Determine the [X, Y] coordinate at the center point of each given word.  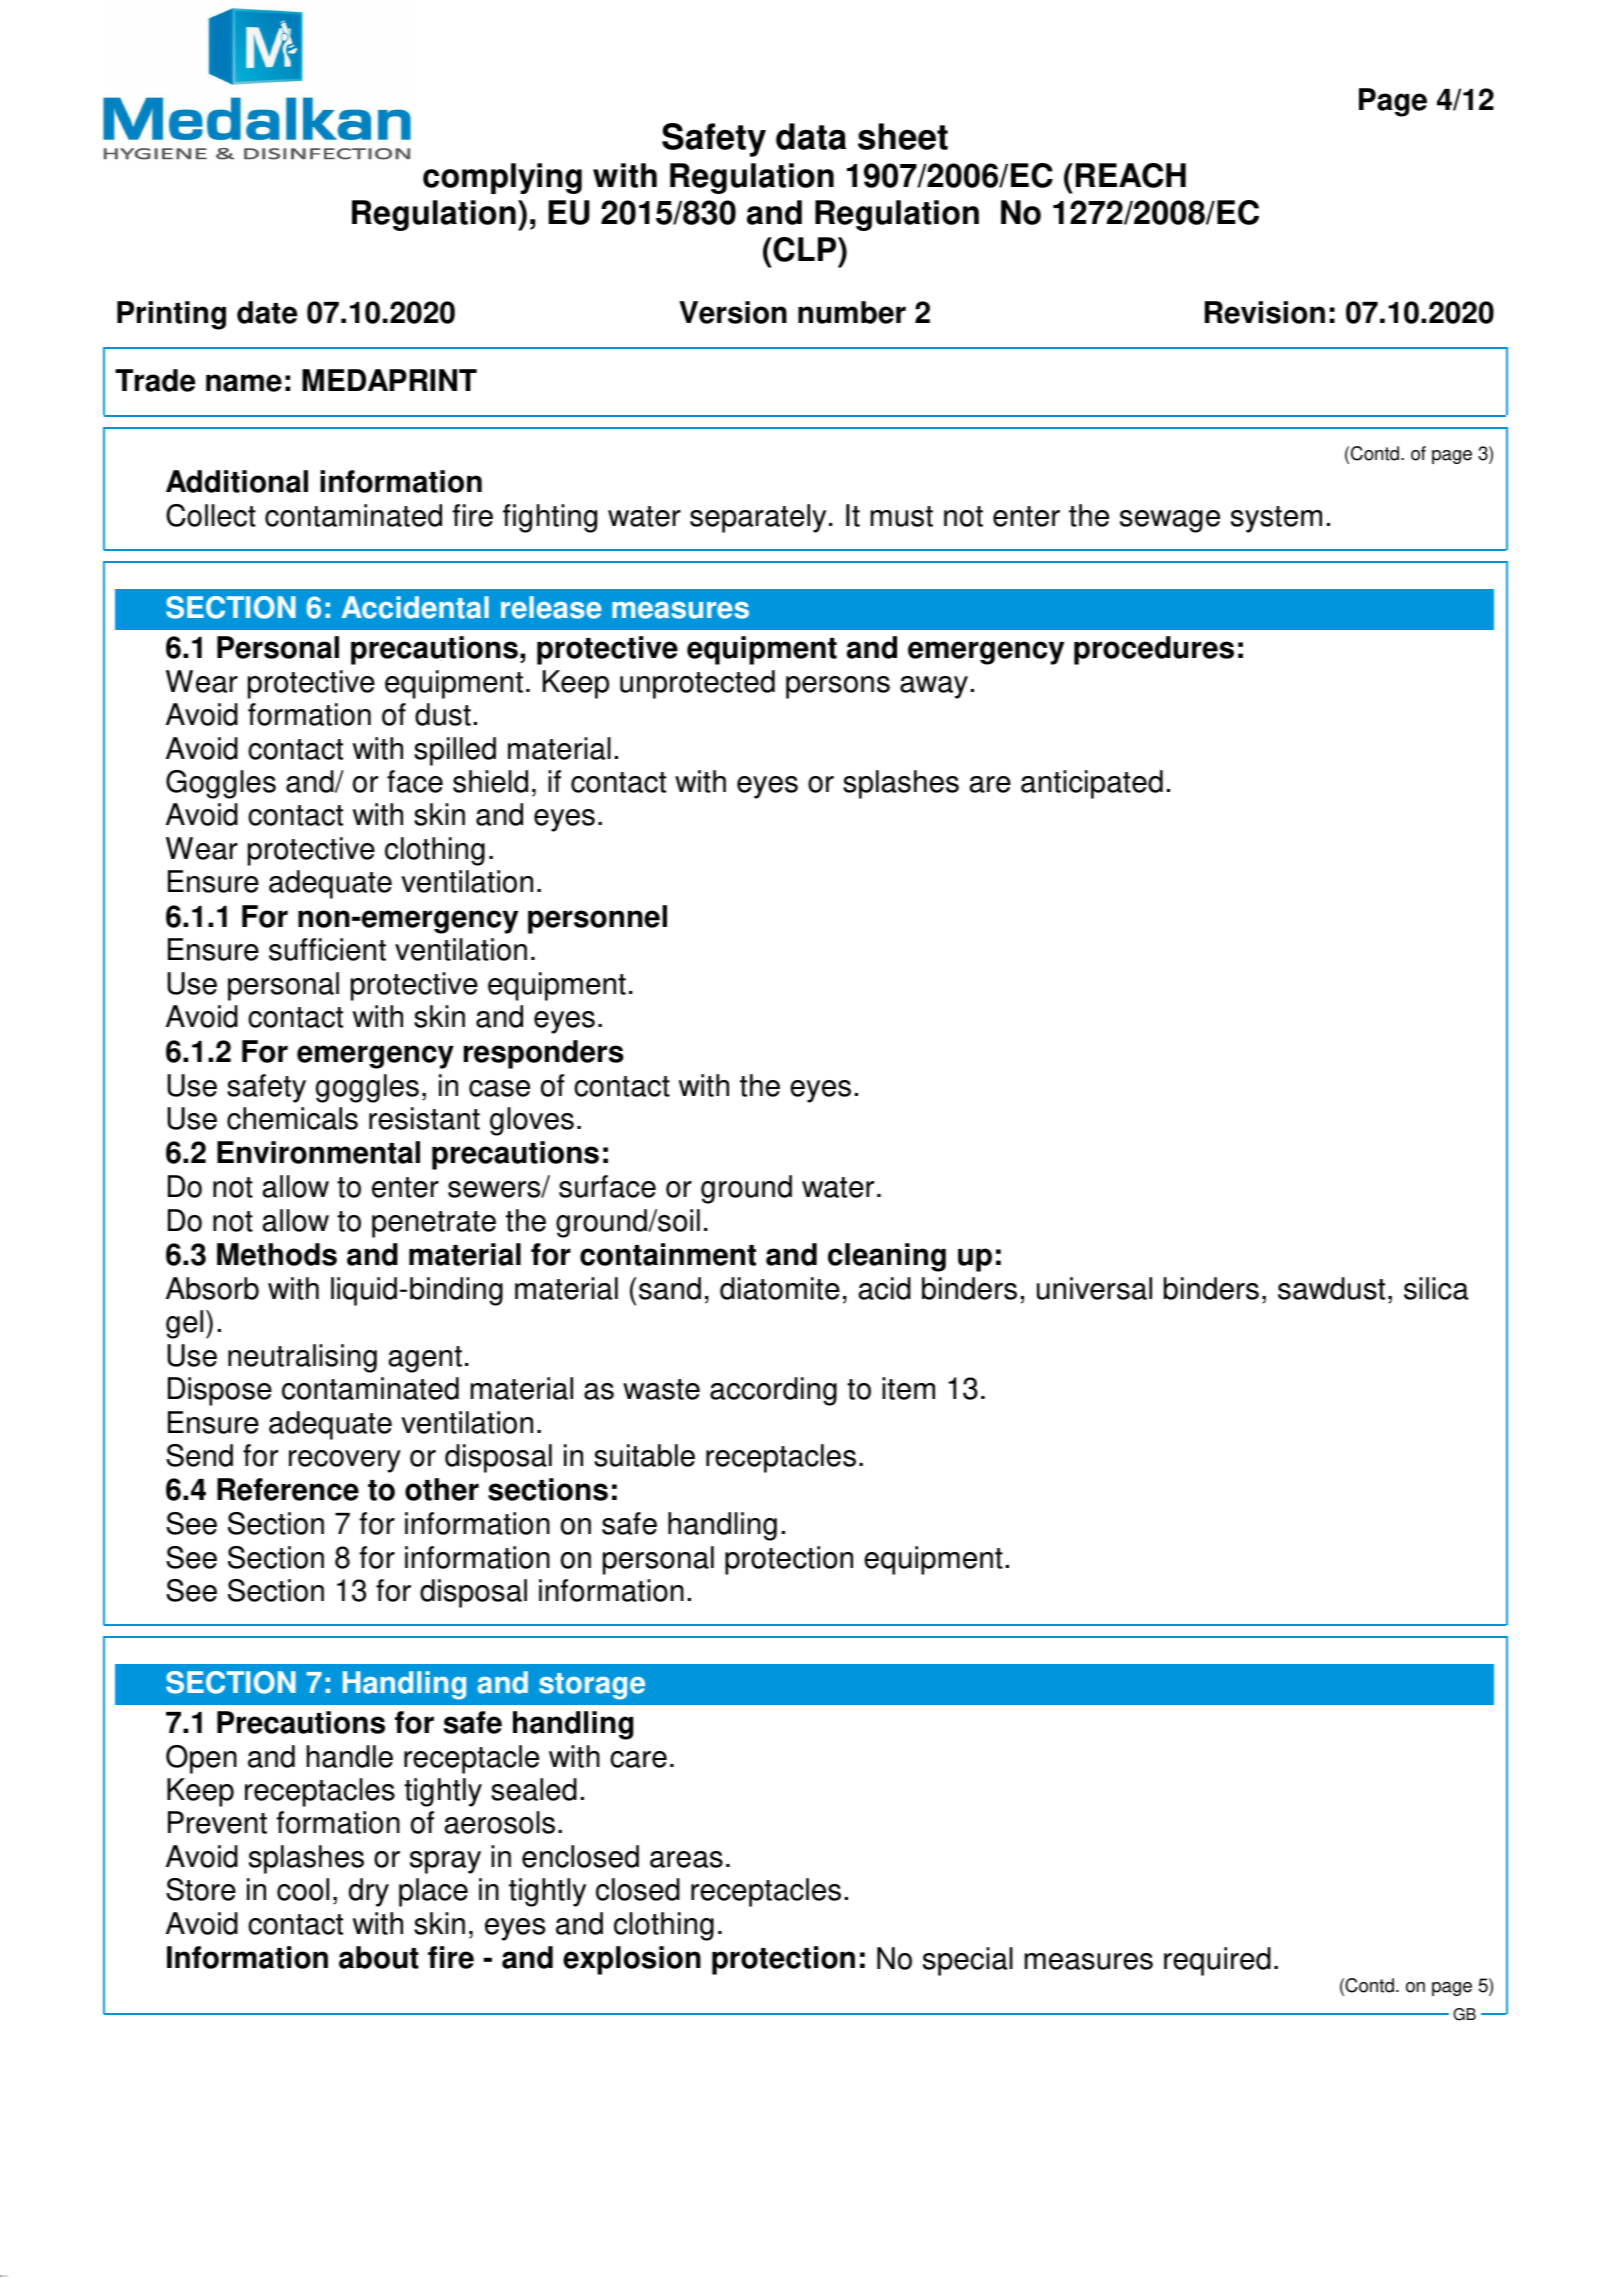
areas [686, 1859]
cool [303, 1889]
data [811, 136]
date [267, 312]
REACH [1131, 175]
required [1217, 1961]
